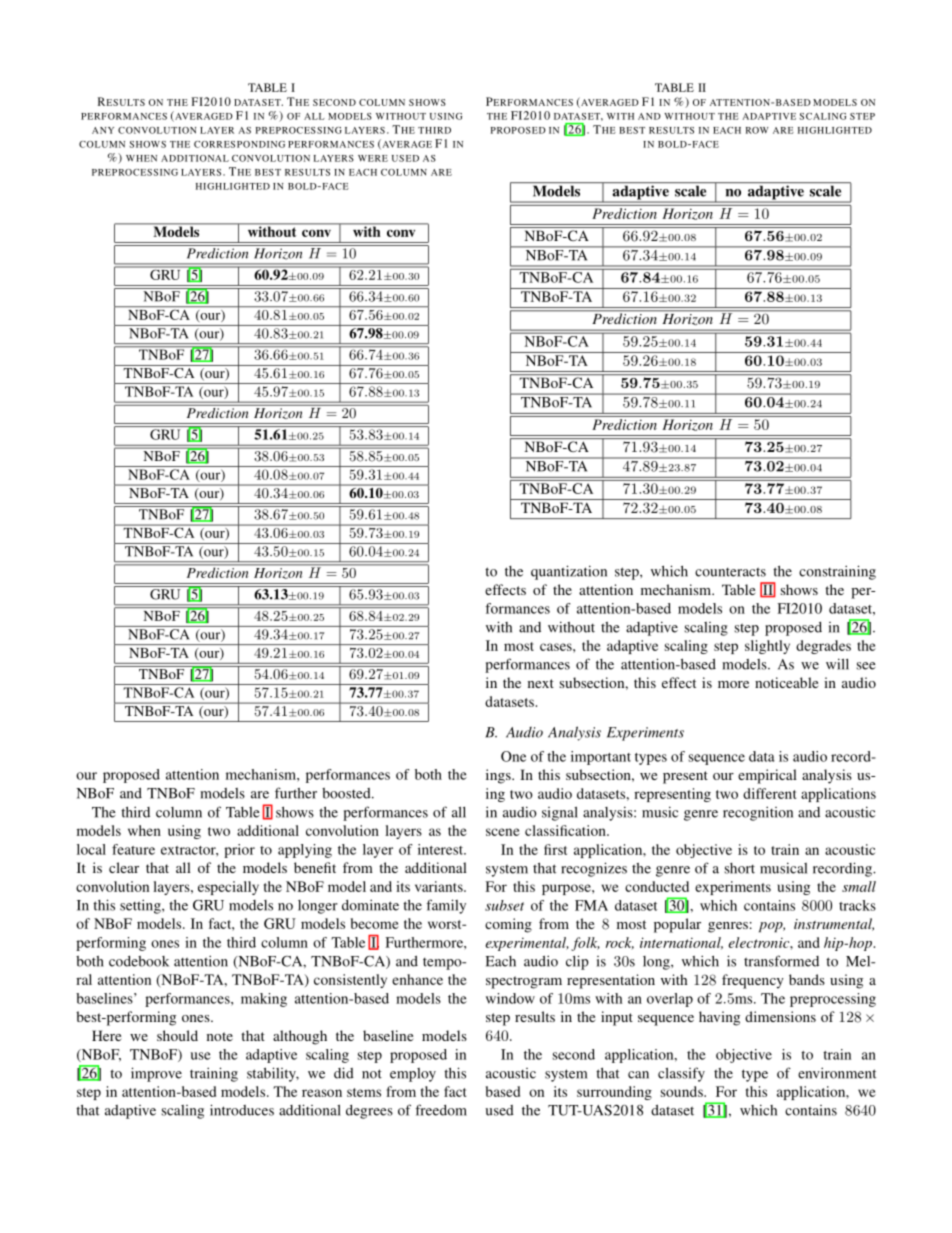 This screenshot has width=952, height=1233. I want to click on quantization, so click(569, 572).
